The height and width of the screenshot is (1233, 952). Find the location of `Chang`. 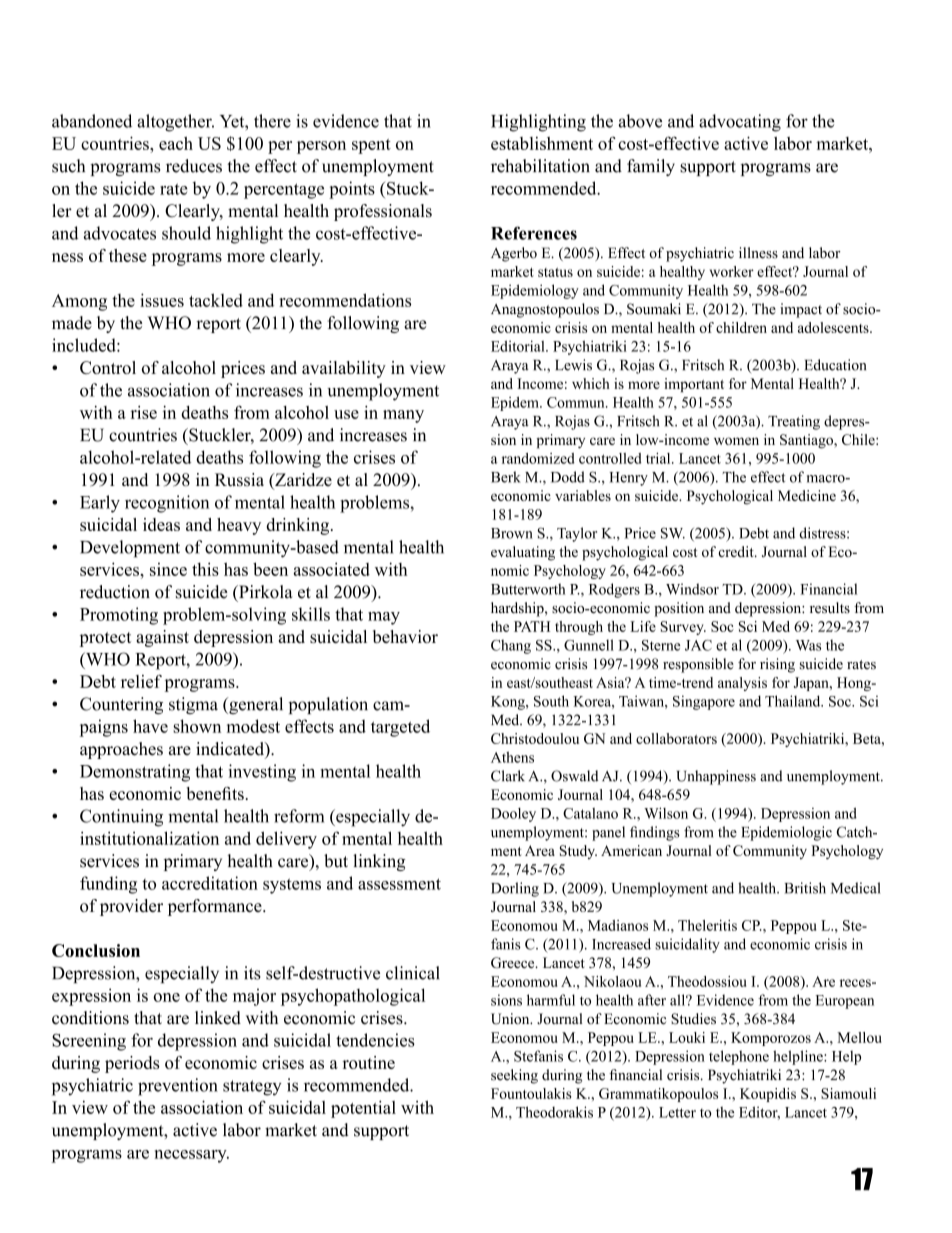

Chang is located at coordinates (511, 646).
